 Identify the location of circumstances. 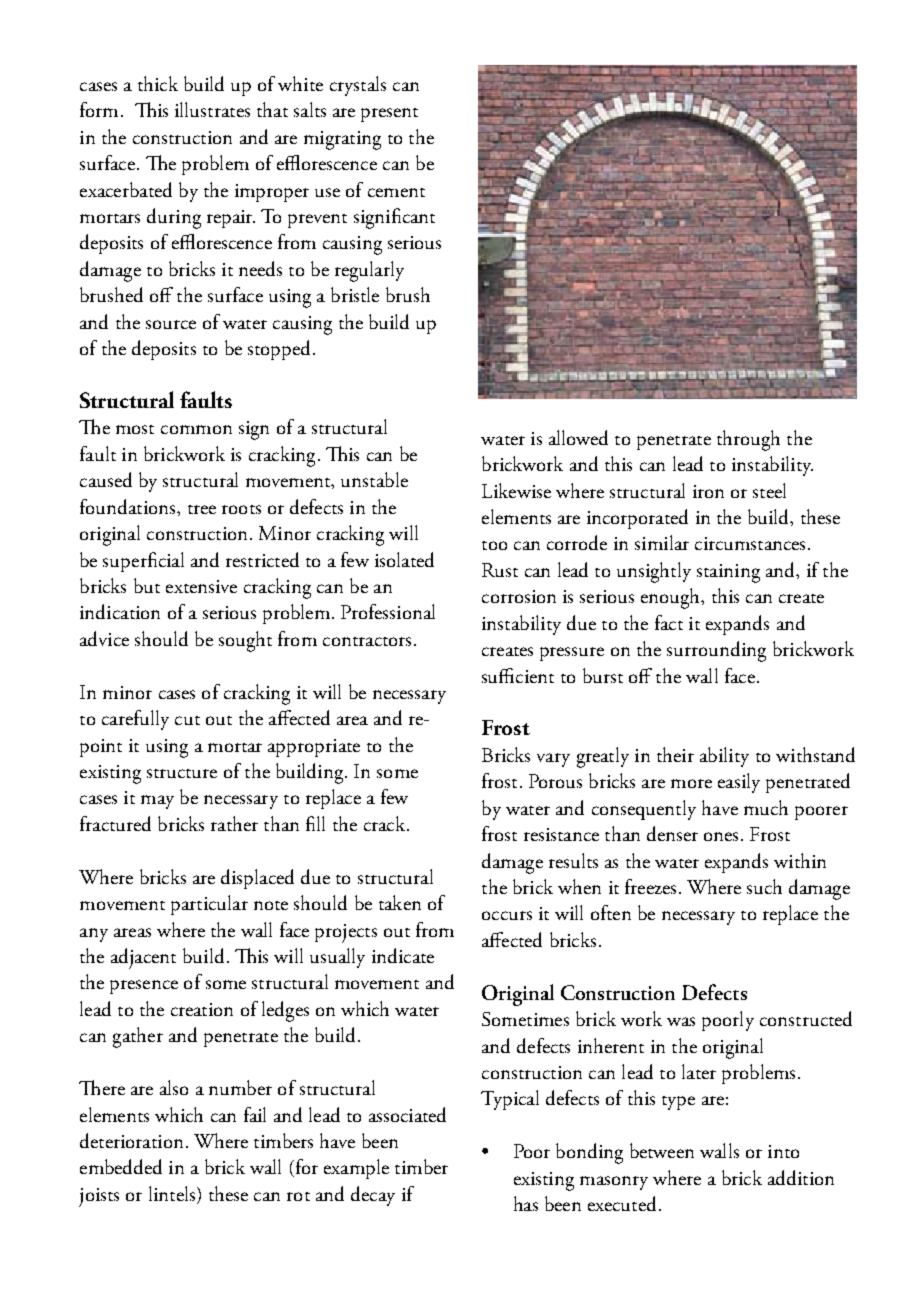
(750, 543).
